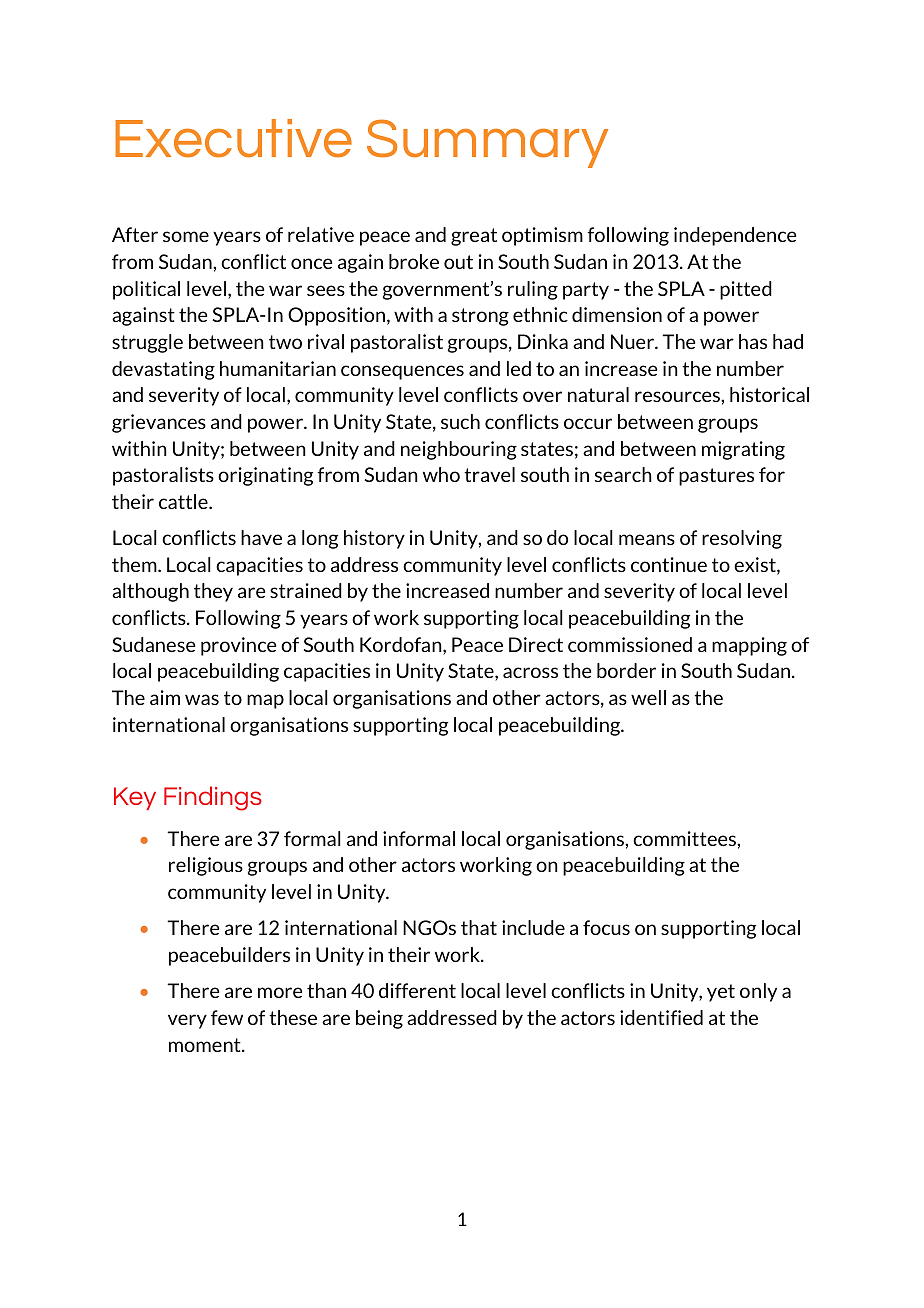 This image has height=1308, width=924. Describe the element at coordinates (487, 143) in the image. I see `Summary` at that location.
